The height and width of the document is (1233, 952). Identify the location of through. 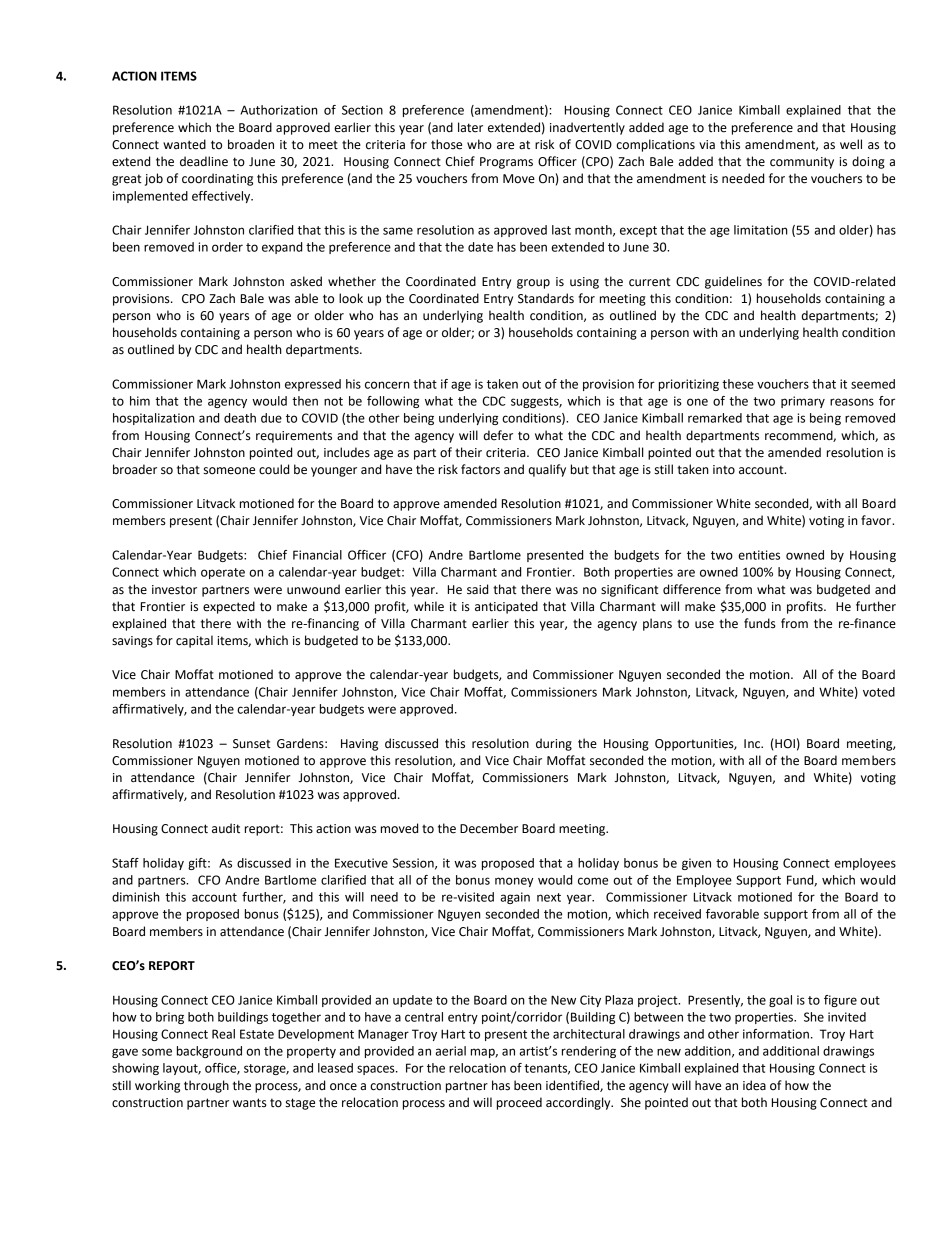
(206, 1086).
